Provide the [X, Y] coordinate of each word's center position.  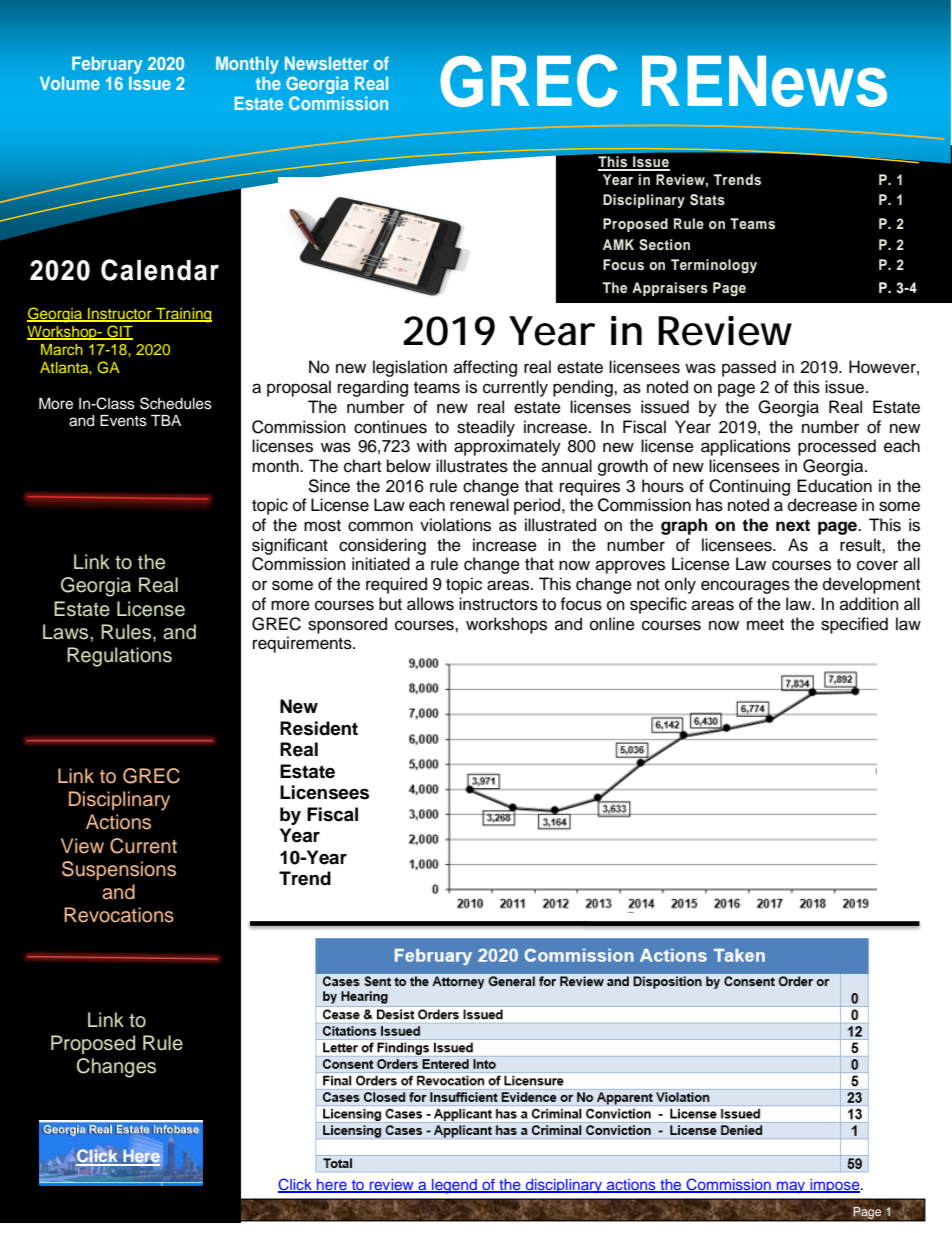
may [791, 1187]
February [107, 65]
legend [454, 1186]
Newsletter [327, 63]
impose [835, 1186]
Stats [707, 200]
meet [765, 625]
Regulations [119, 657]
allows [430, 604]
